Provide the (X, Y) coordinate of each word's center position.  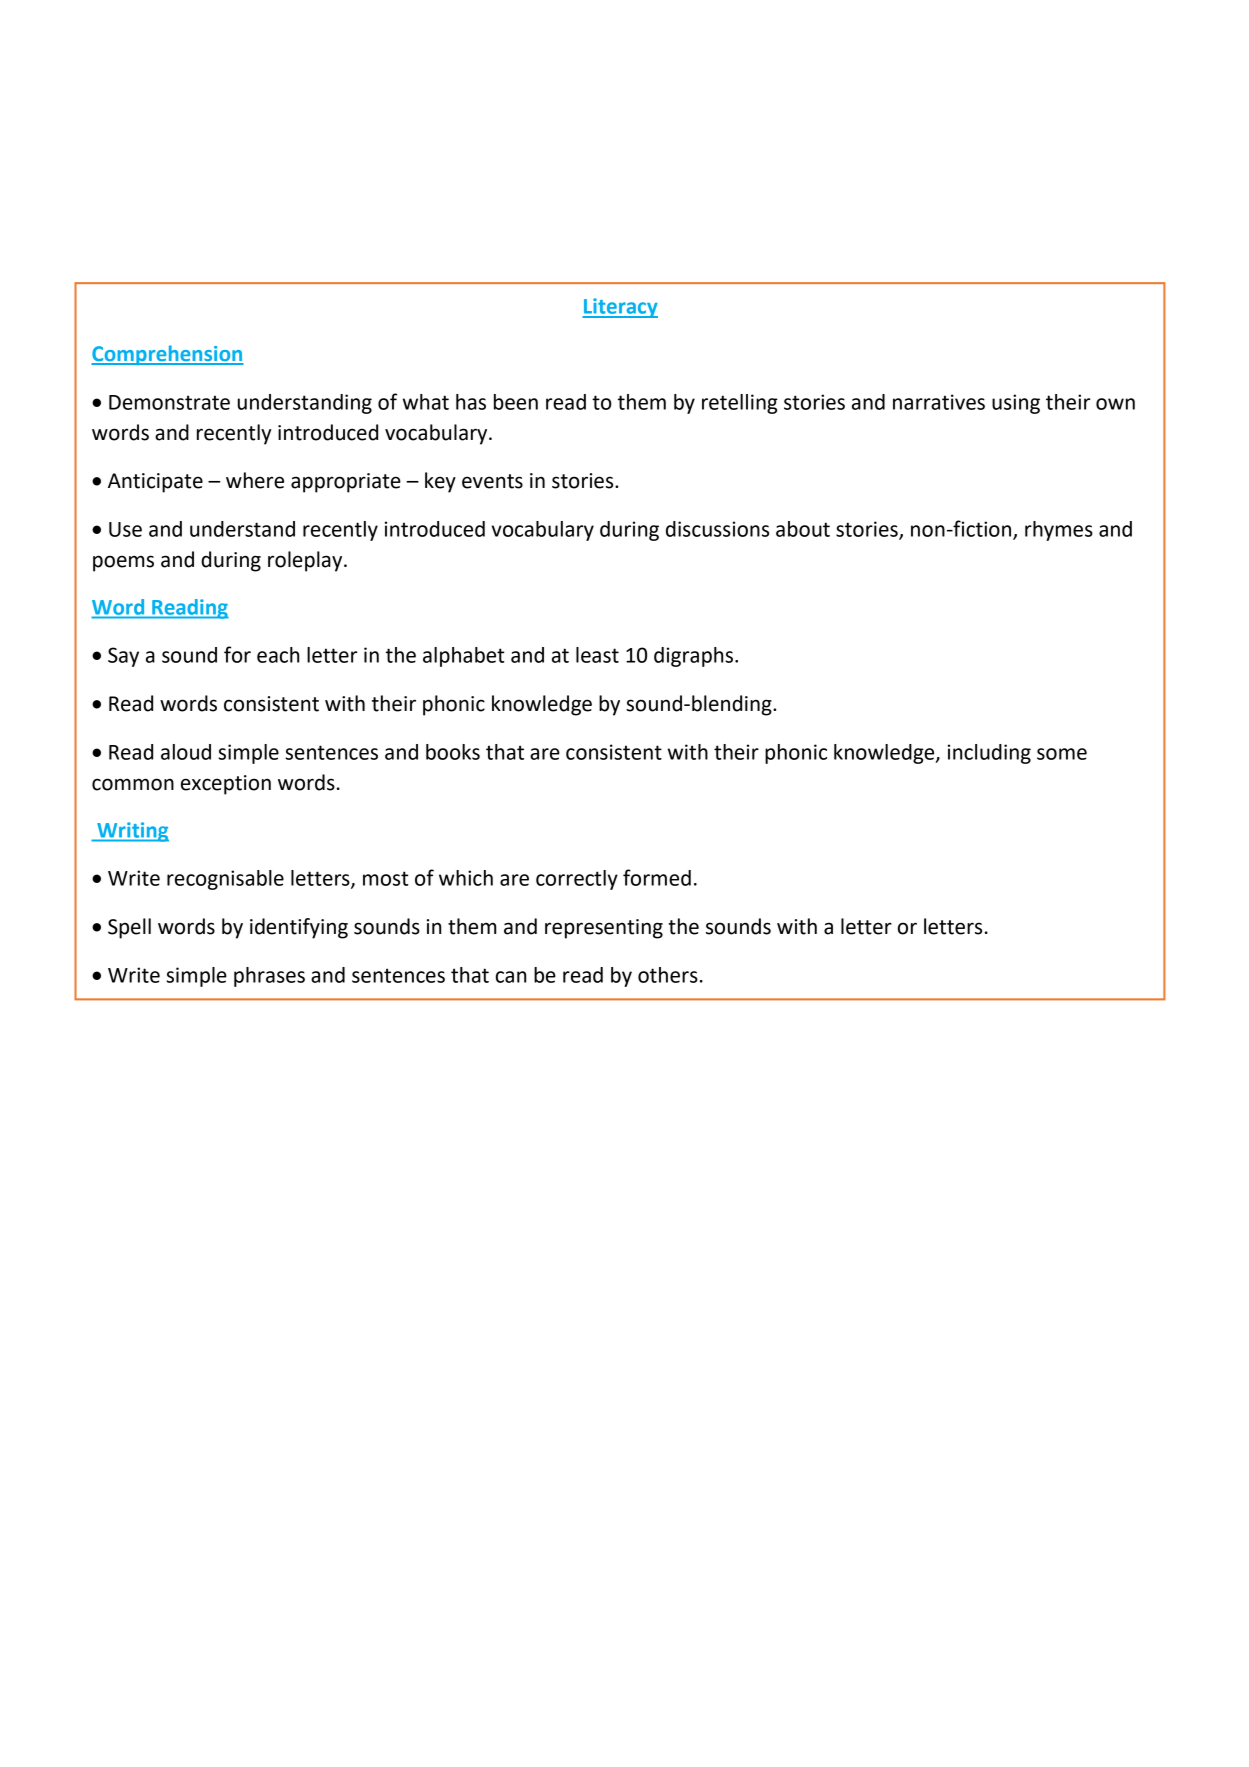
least (597, 655)
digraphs (693, 657)
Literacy (620, 308)
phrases (269, 977)
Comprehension (167, 355)
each (278, 655)
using (1016, 404)
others (668, 975)
